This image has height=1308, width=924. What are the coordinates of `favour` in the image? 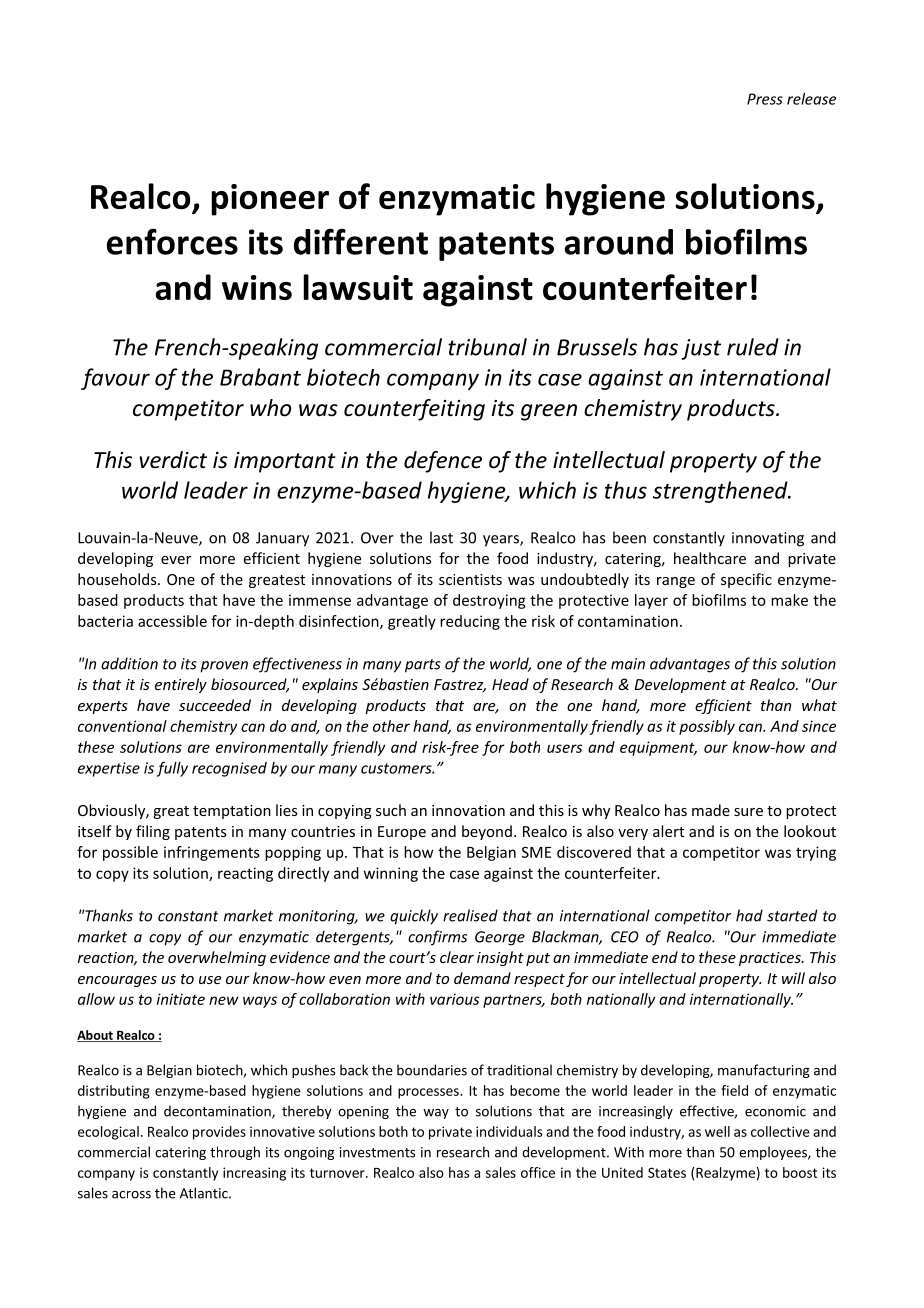 It's located at (115, 379).
